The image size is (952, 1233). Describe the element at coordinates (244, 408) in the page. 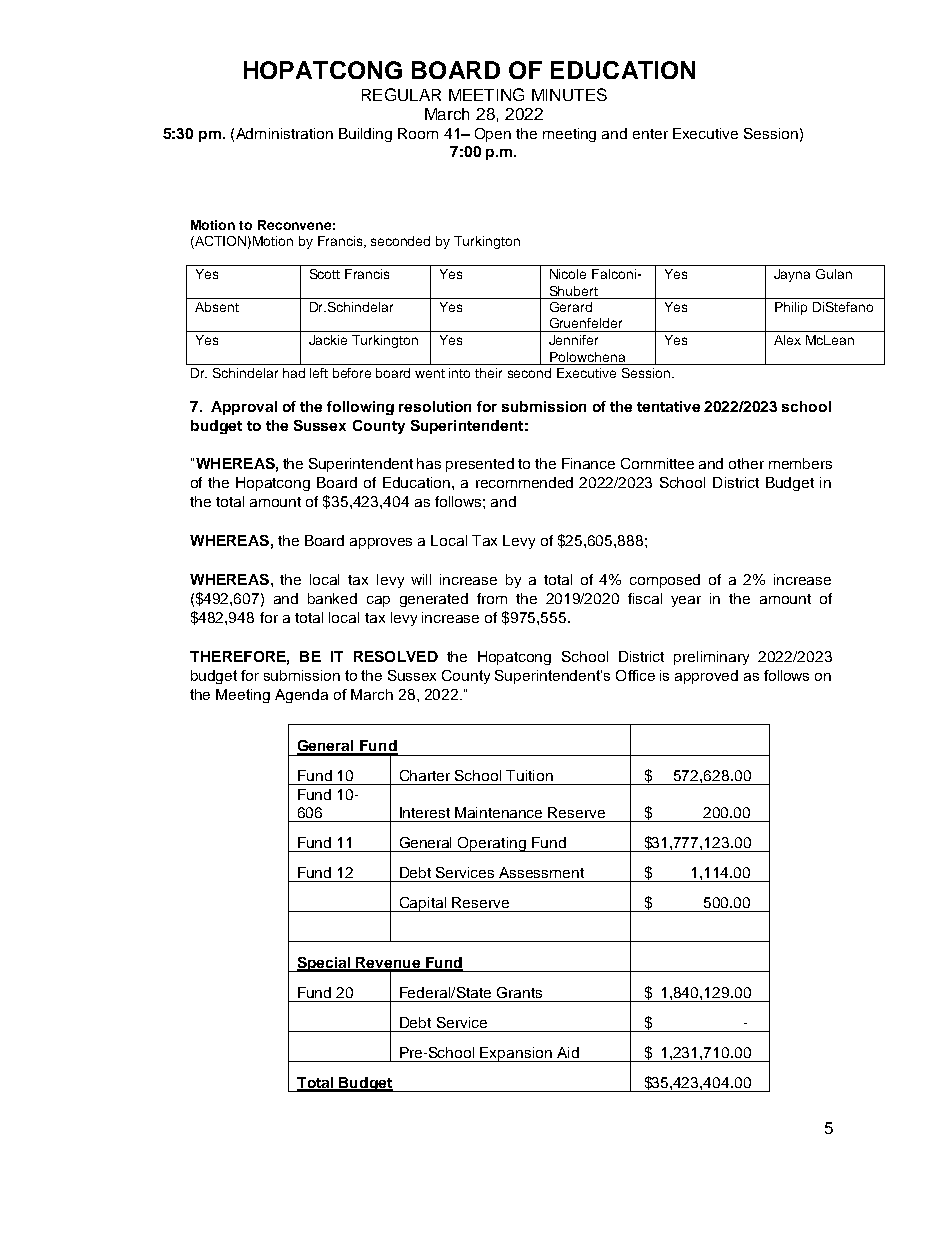

I see `Approval` at that location.
